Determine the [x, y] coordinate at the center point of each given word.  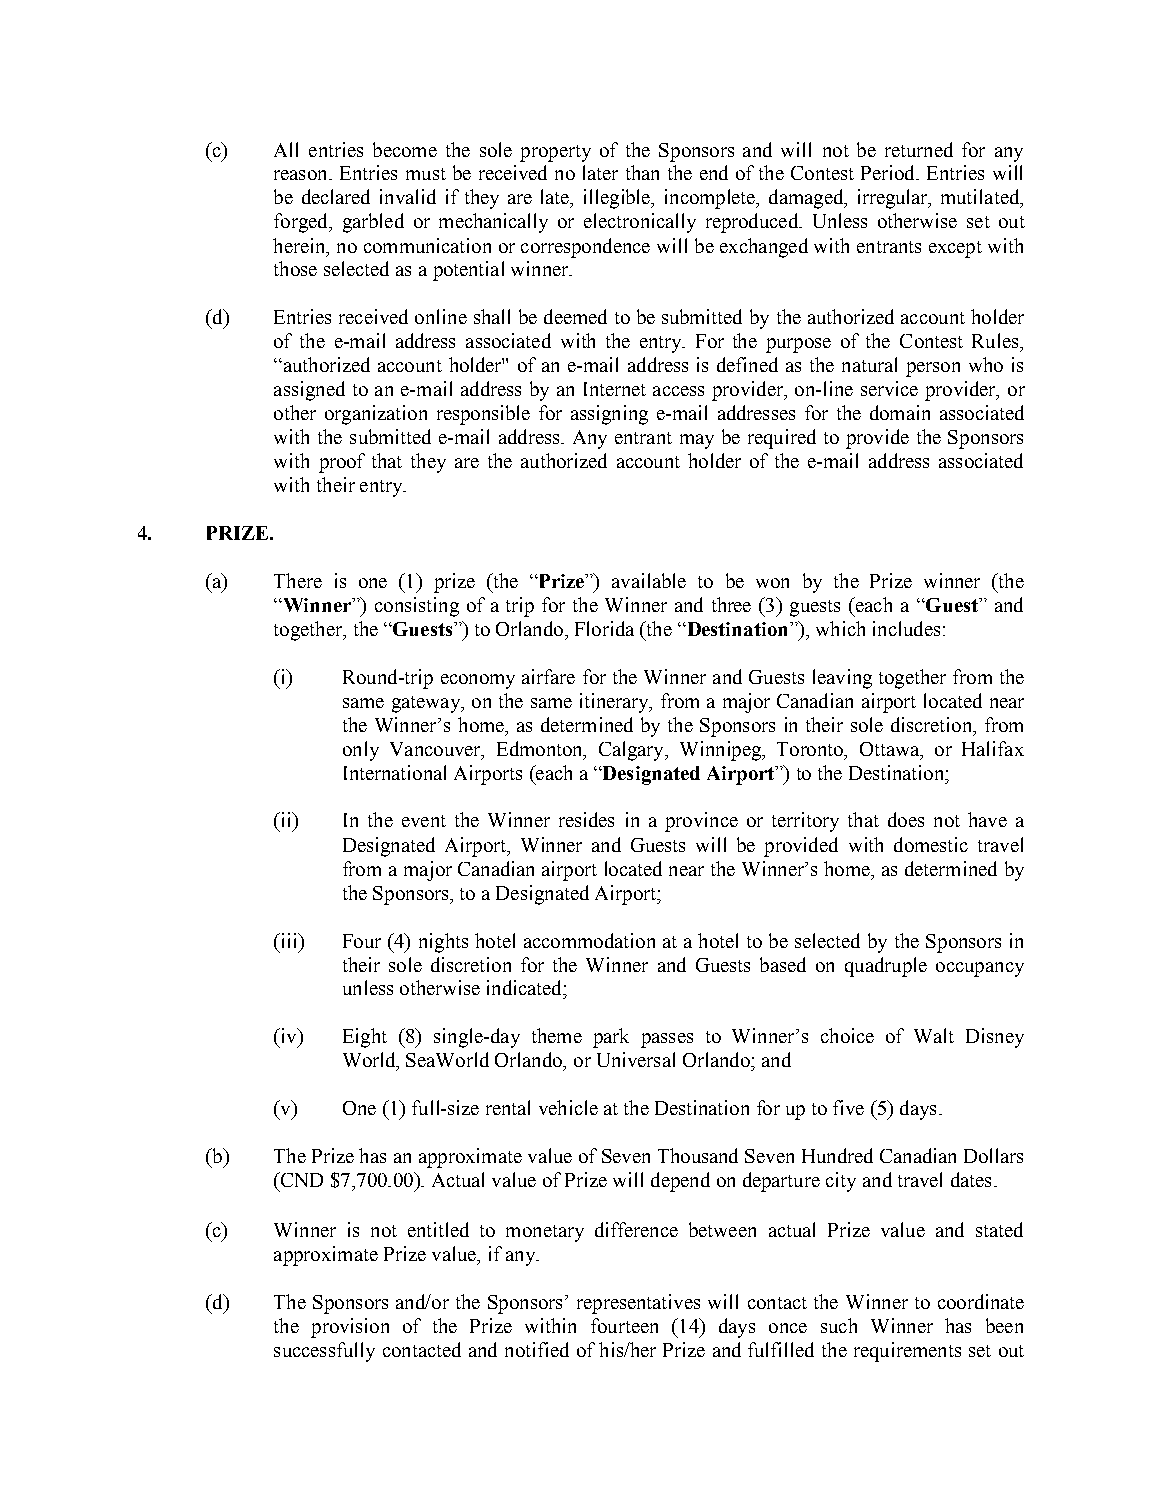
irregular [894, 199]
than [642, 172]
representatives [638, 1304]
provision [350, 1328]
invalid [408, 196]
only [361, 751]
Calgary [632, 751]
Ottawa [891, 749]
